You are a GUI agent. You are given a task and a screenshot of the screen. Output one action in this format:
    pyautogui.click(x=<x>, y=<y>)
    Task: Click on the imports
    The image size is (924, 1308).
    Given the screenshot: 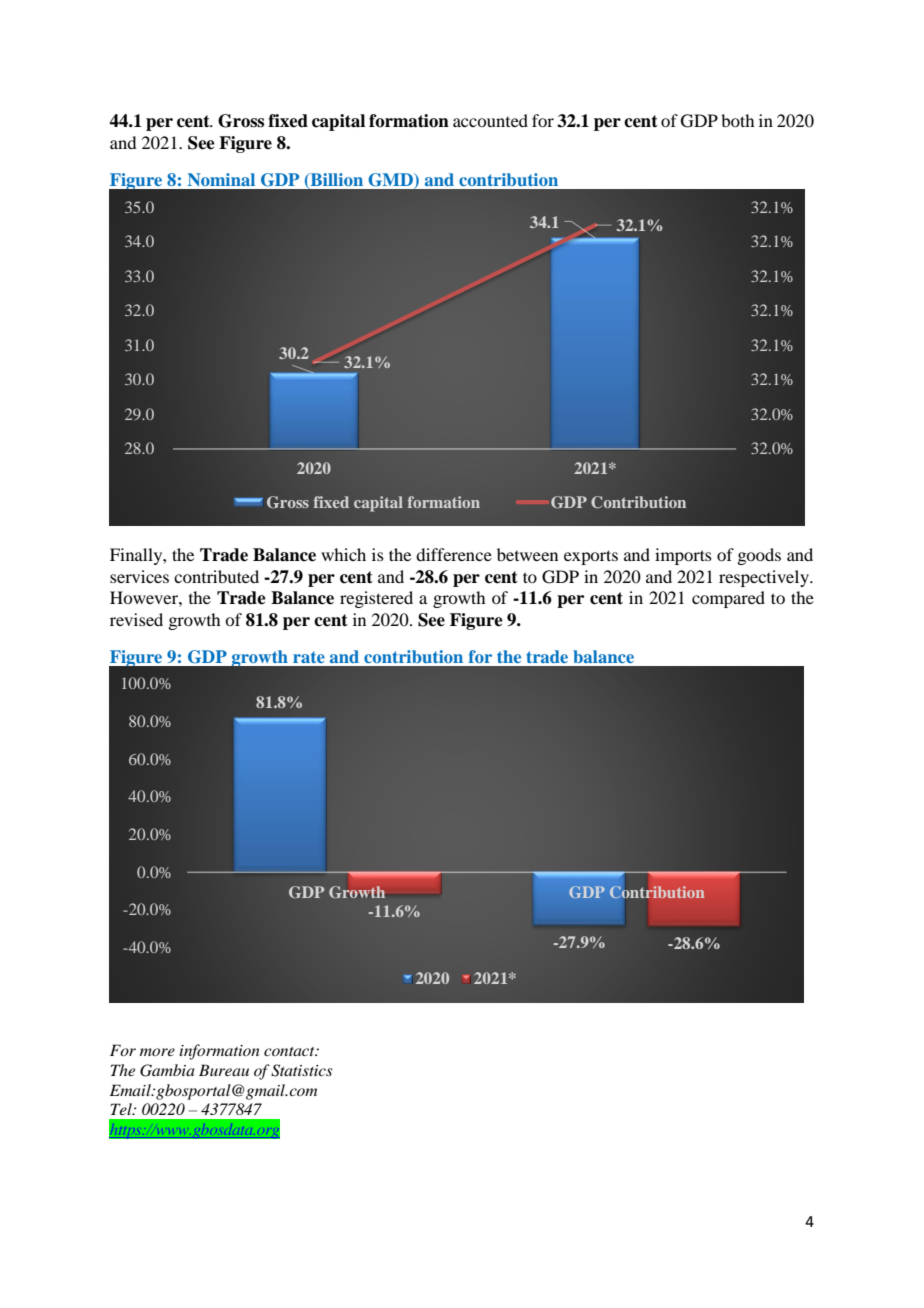 What is the action you would take?
    pyautogui.click(x=683, y=556)
